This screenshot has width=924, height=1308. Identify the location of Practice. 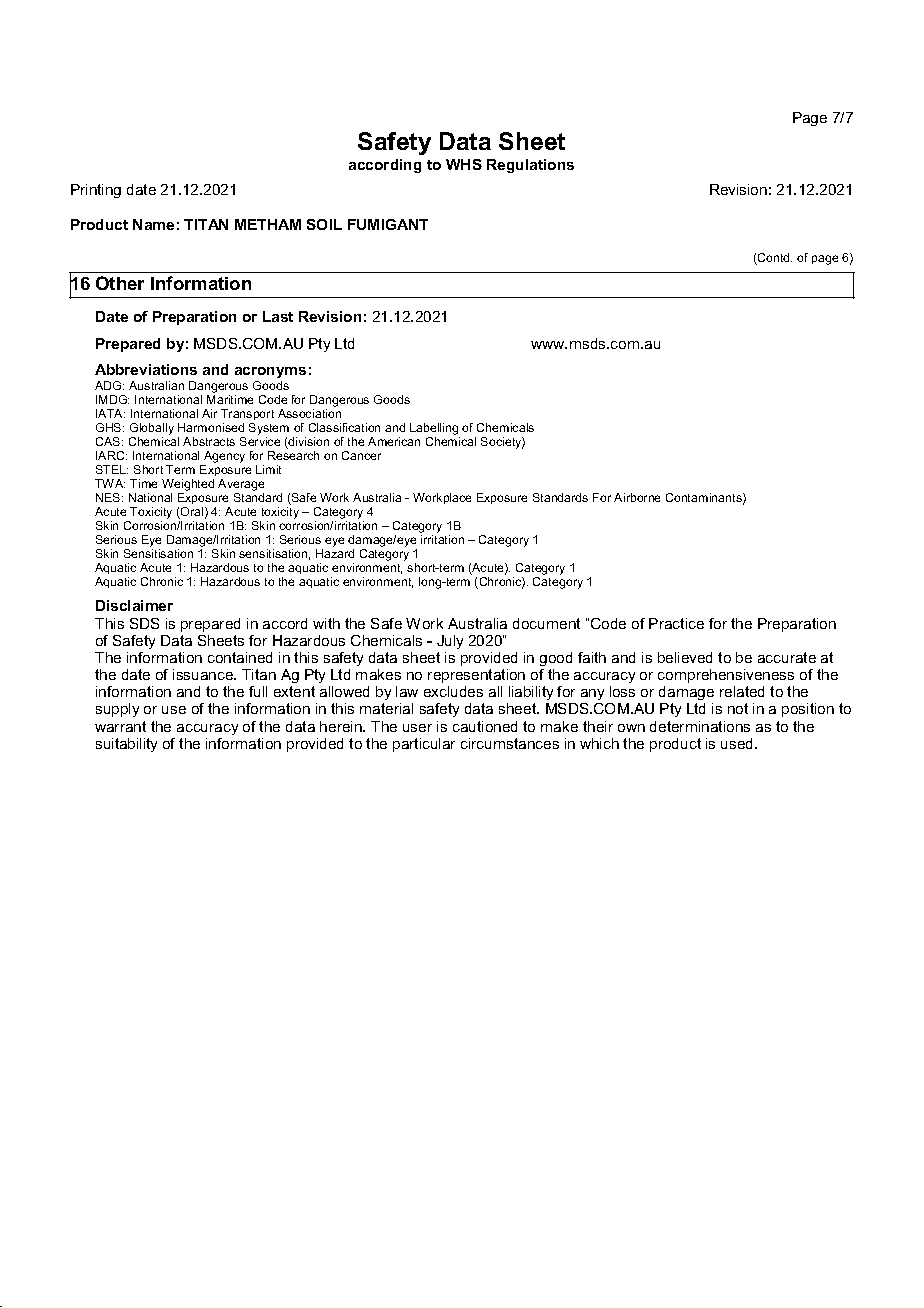
(676, 623).
